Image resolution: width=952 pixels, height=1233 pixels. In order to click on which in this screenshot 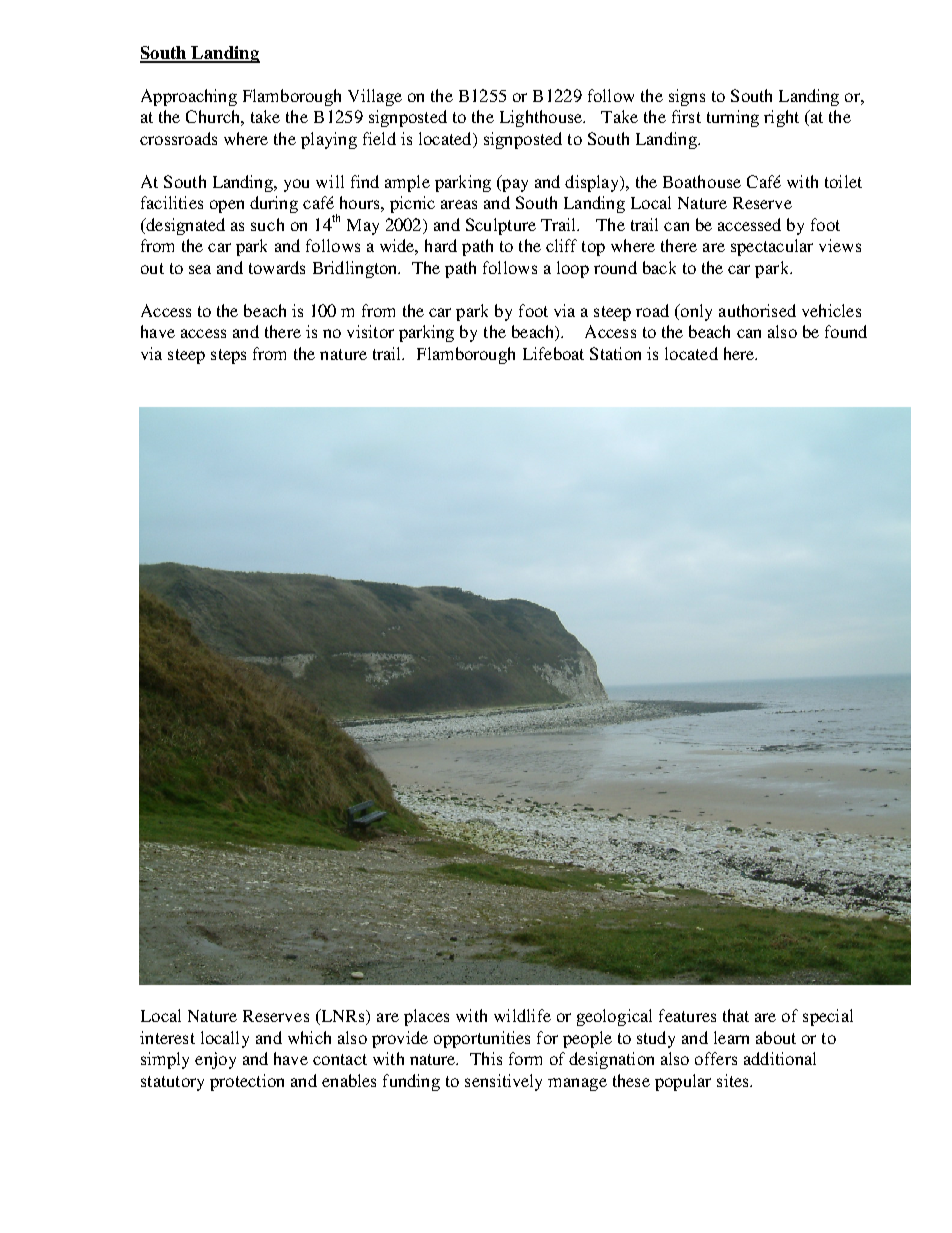, I will do `click(309, 1037)`.
